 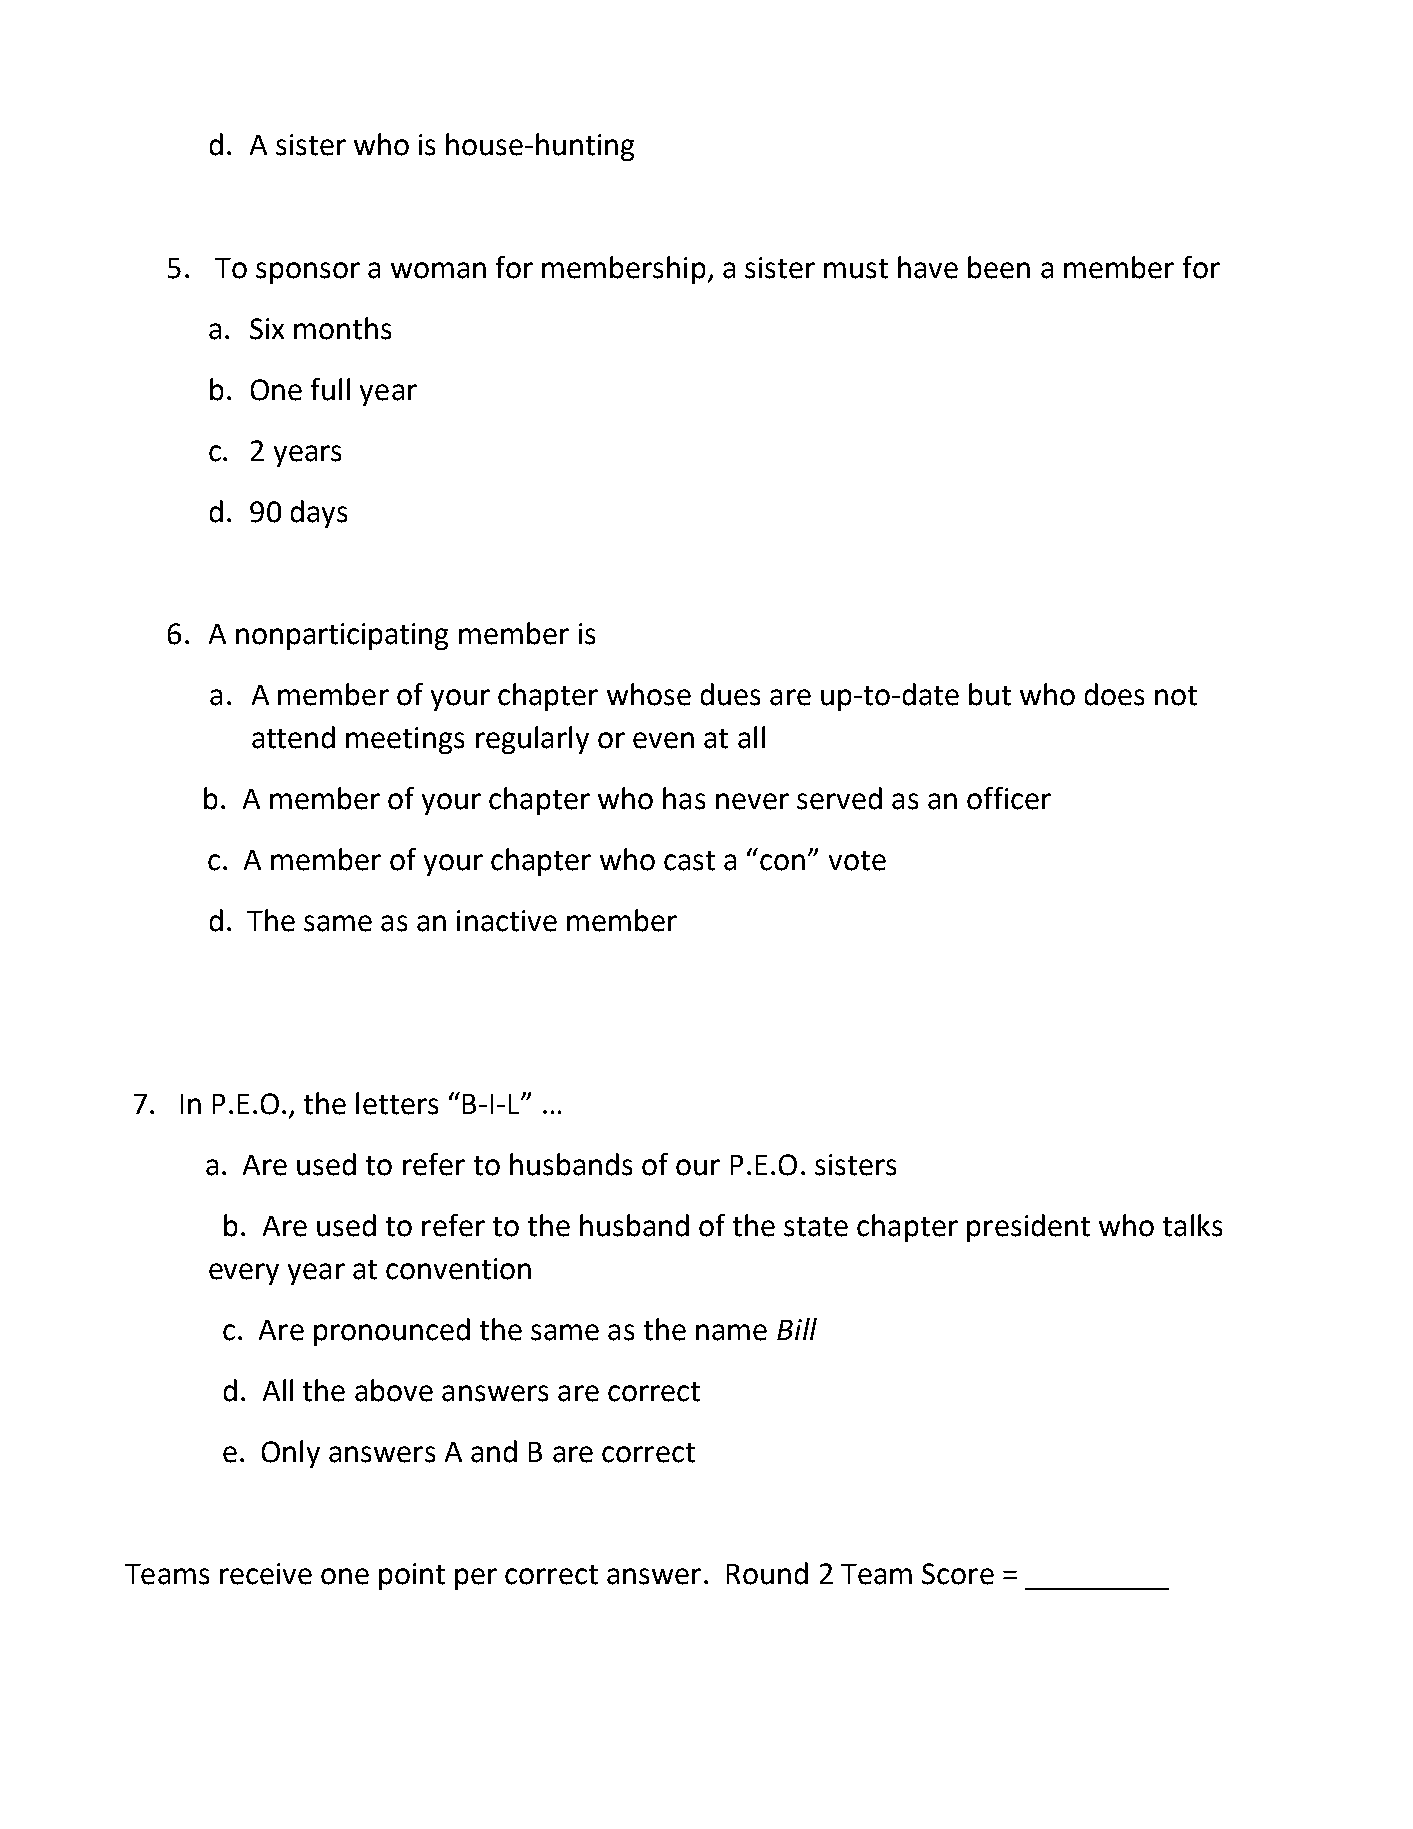 I want to click on must, so click(x=856, y=269).
